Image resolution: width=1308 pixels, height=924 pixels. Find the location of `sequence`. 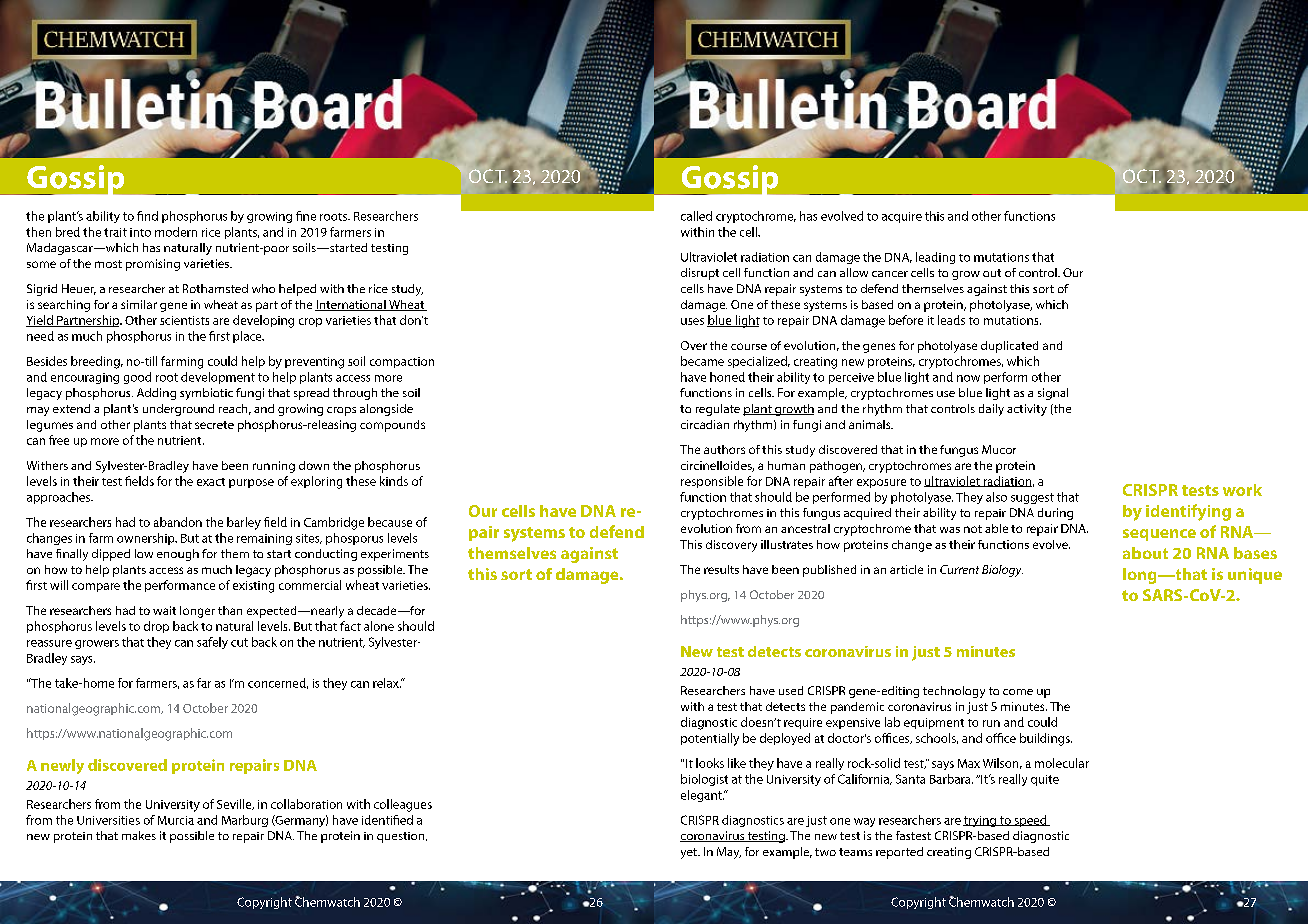

sequence is located at coordinates (1159, 535).
